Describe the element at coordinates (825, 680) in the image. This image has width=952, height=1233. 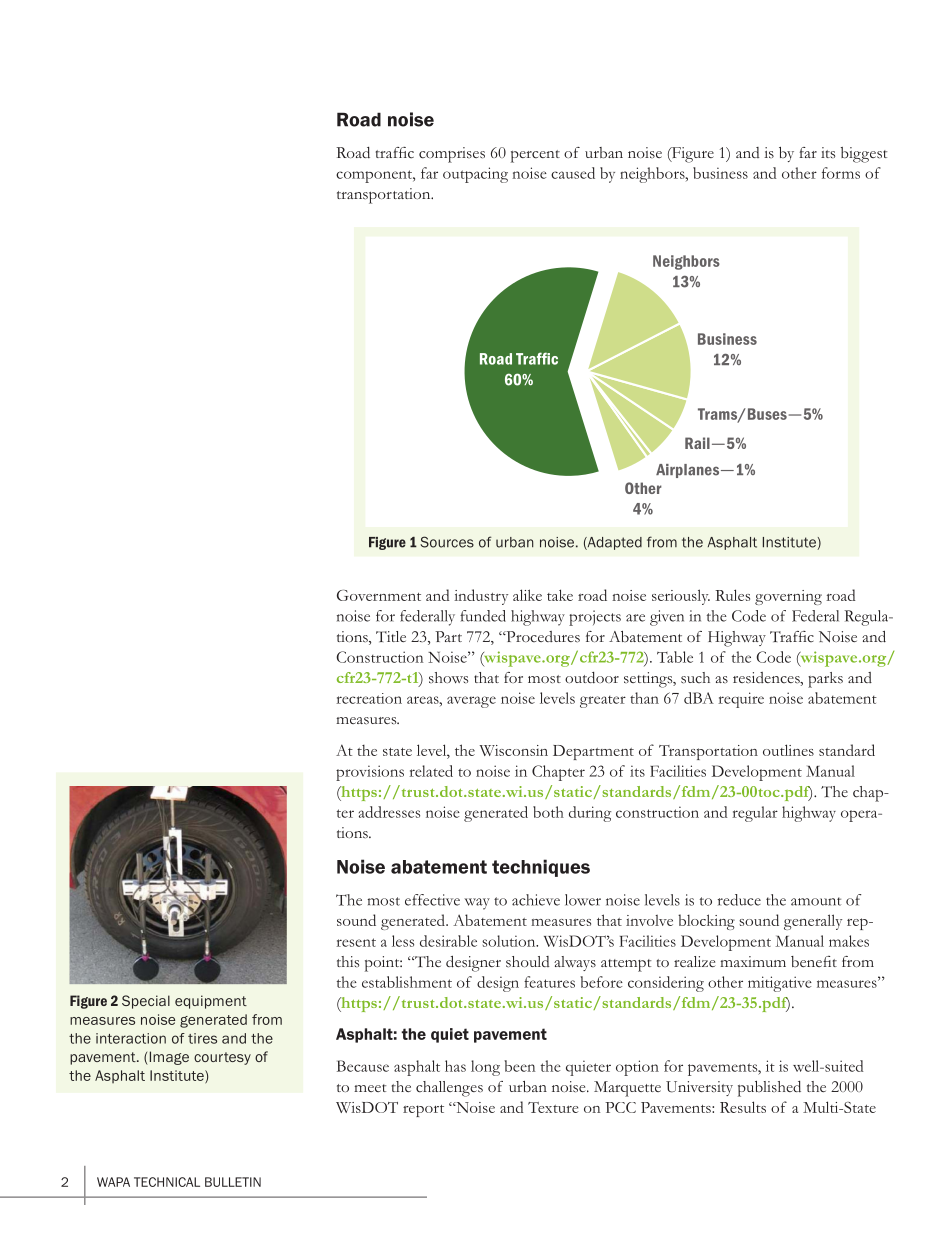
I see `parks` at that location.
